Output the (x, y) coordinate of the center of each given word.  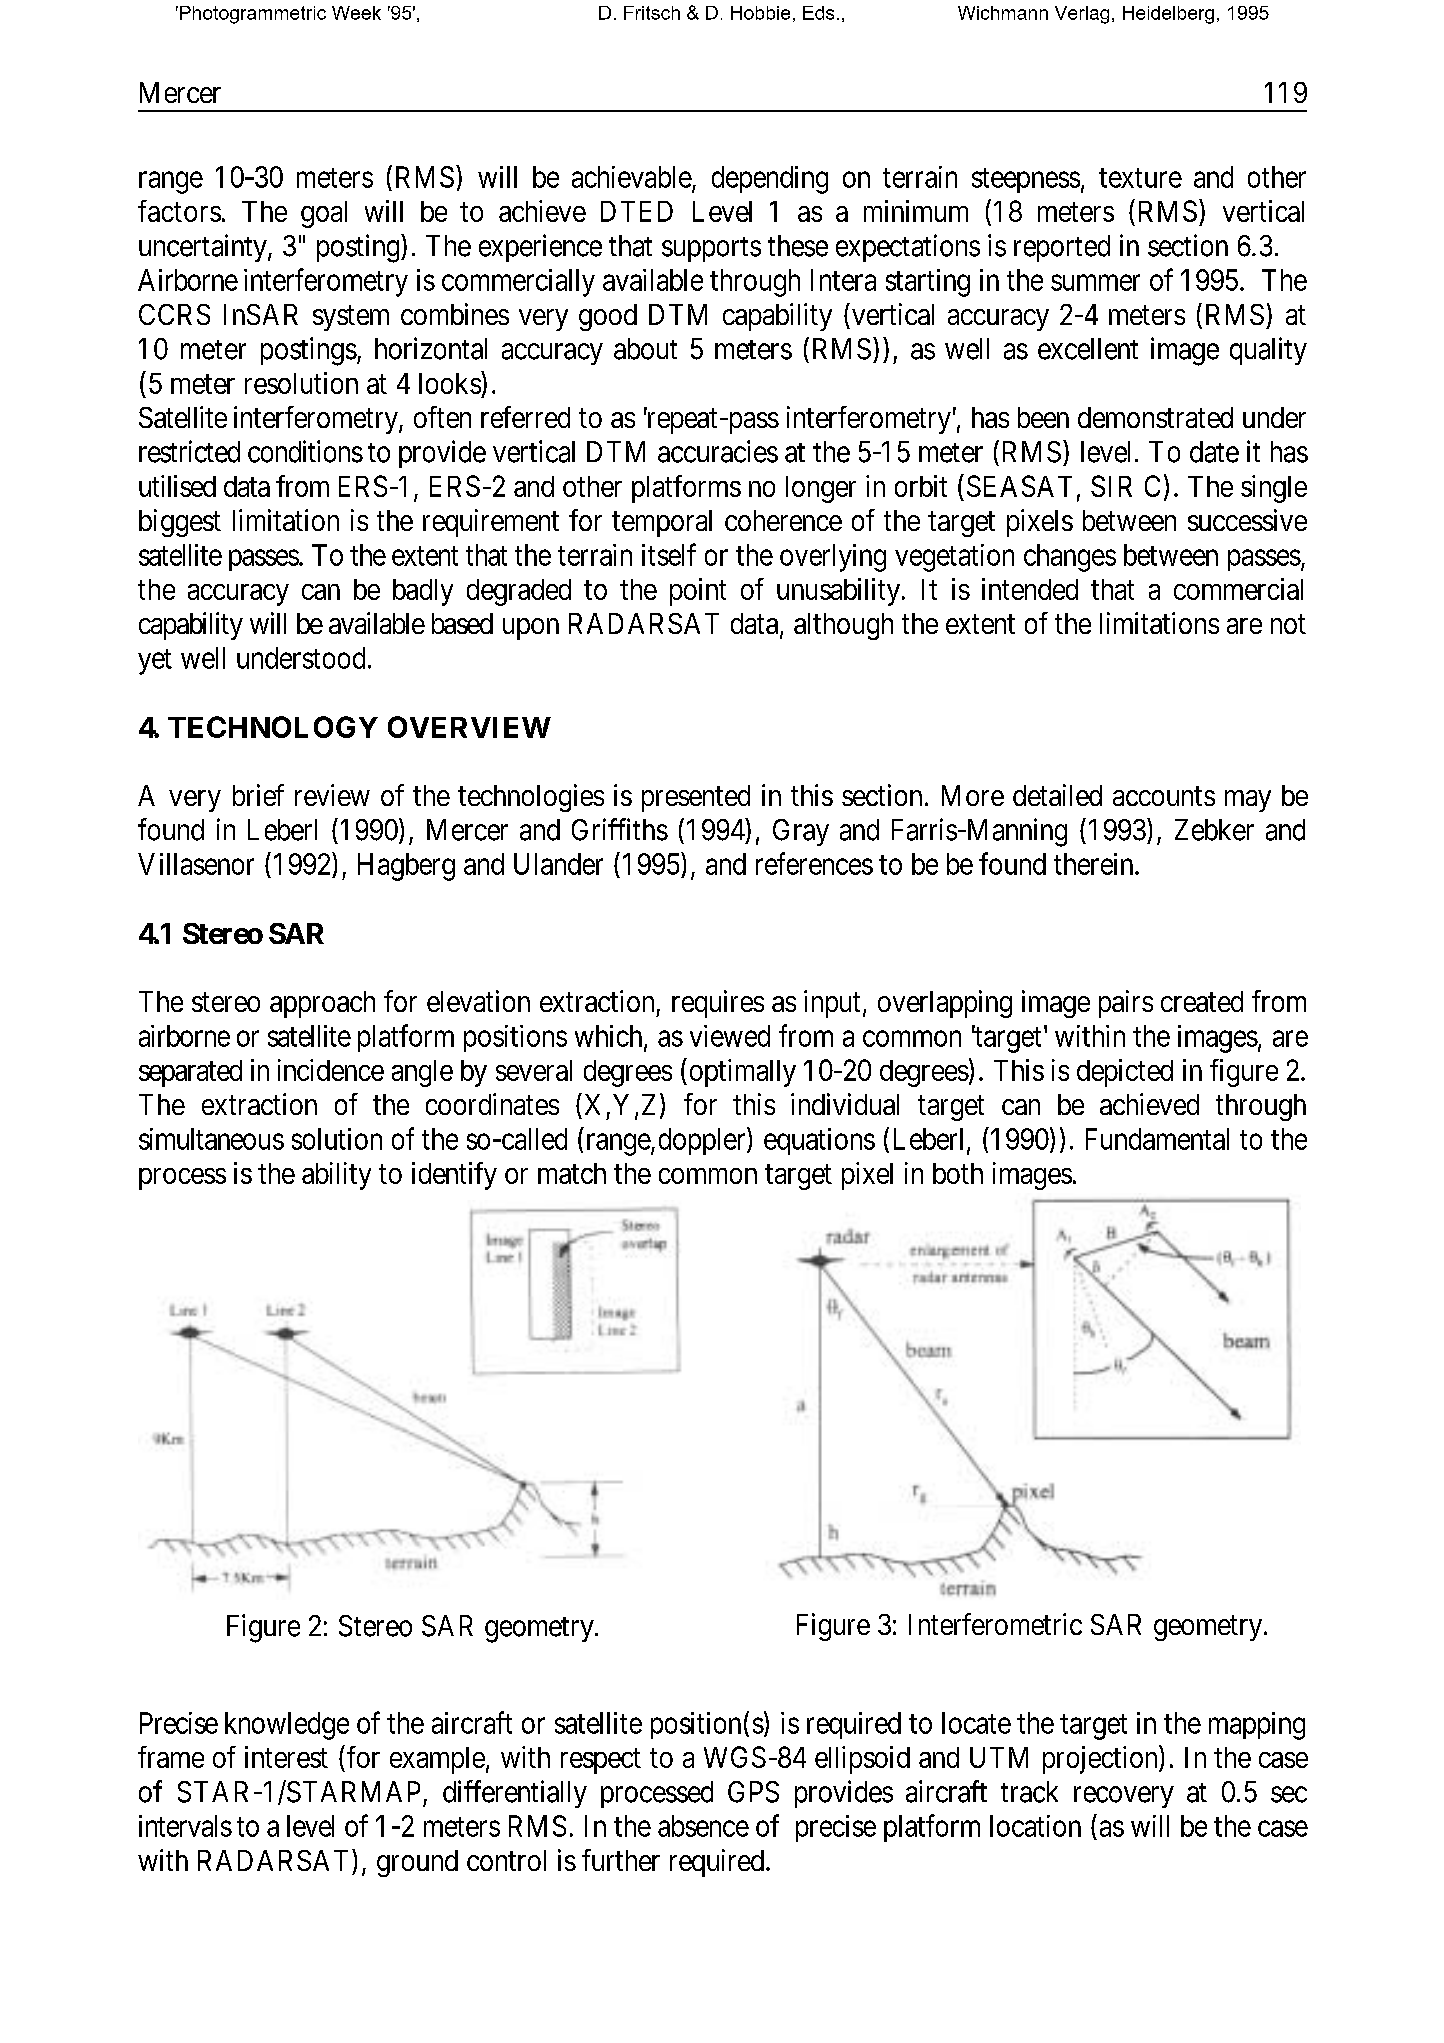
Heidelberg (1168, 15)
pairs (1126, 1004)
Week (356, 13)
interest (286, 1757)
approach (322, 1004)
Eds (818, 13)
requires (718, 1004)
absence (703, 1826)
